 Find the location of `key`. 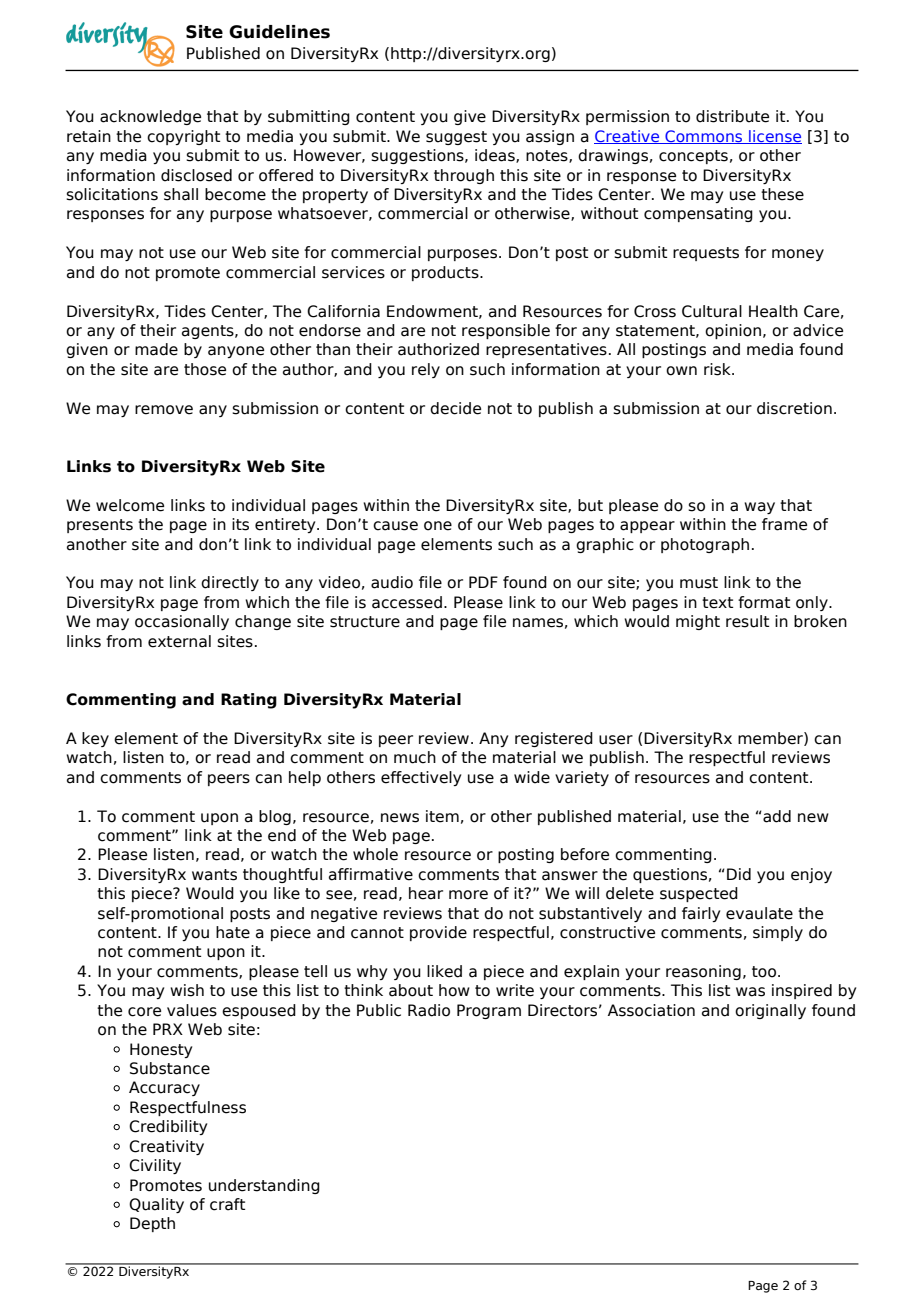

key is located at coordinates (95, 739).
